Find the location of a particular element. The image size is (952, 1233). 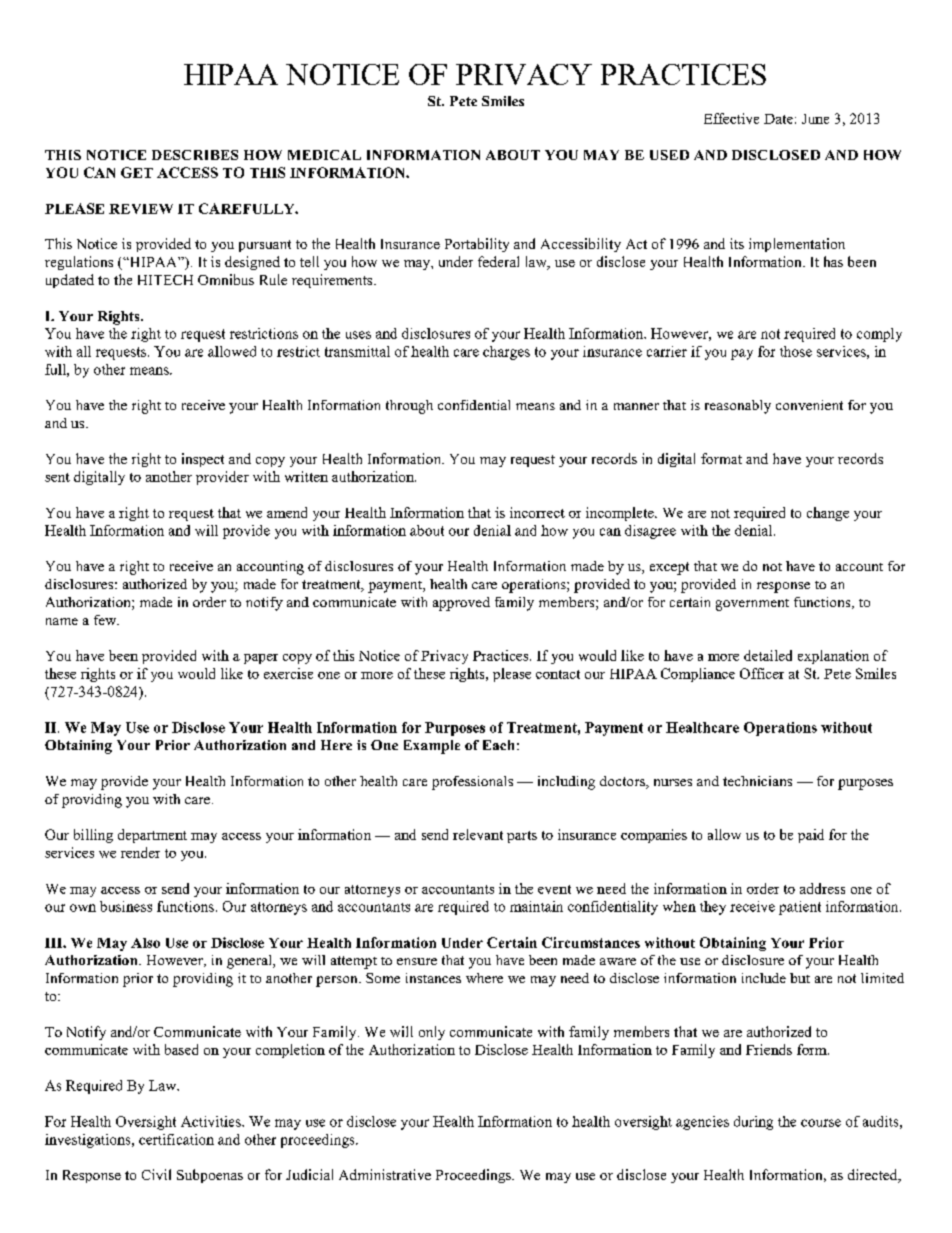

DESCRIBES is located at coordinates (195, 155).
